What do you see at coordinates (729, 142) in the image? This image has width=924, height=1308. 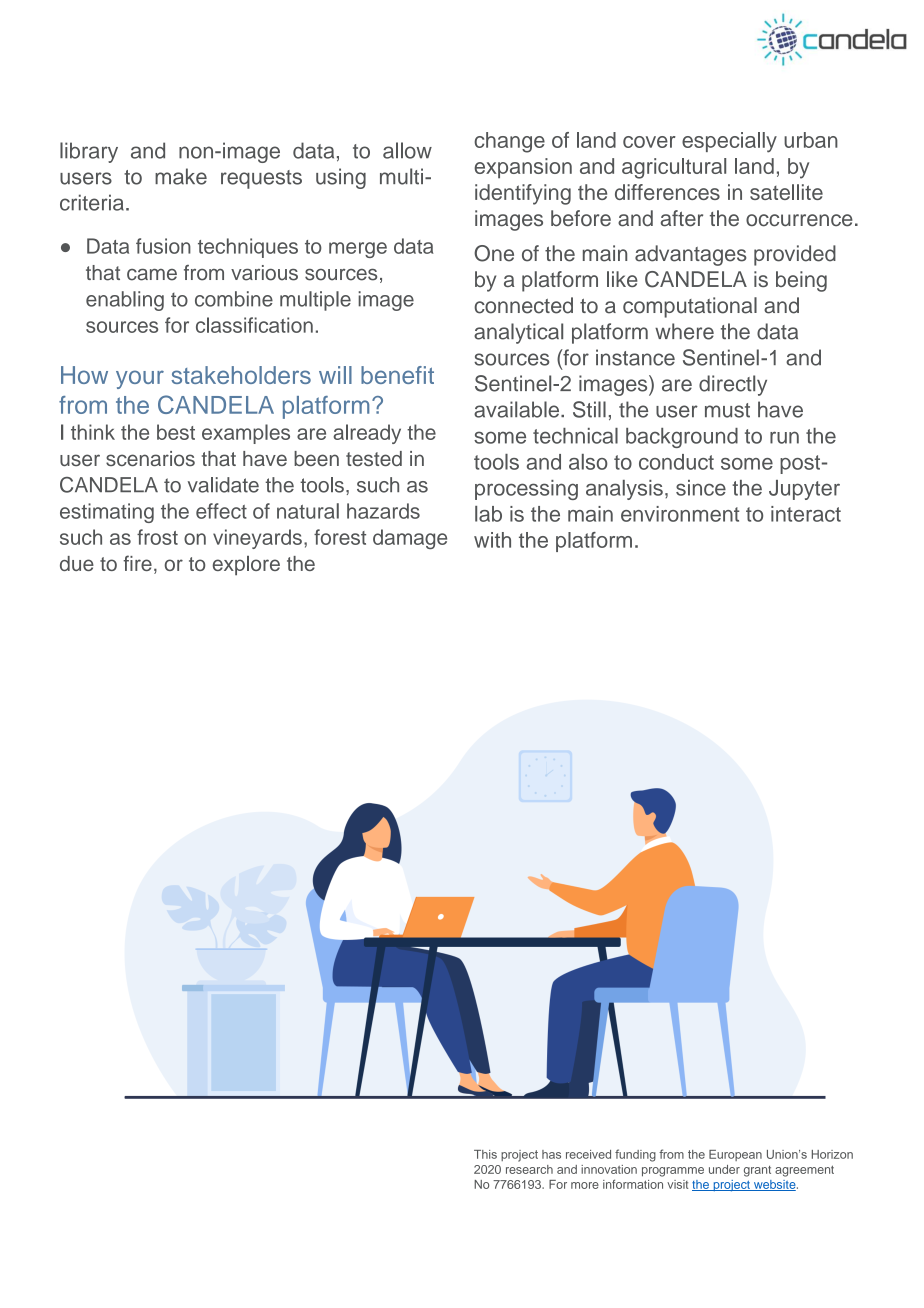 I see `especially` at bounding box center [729, 142].
